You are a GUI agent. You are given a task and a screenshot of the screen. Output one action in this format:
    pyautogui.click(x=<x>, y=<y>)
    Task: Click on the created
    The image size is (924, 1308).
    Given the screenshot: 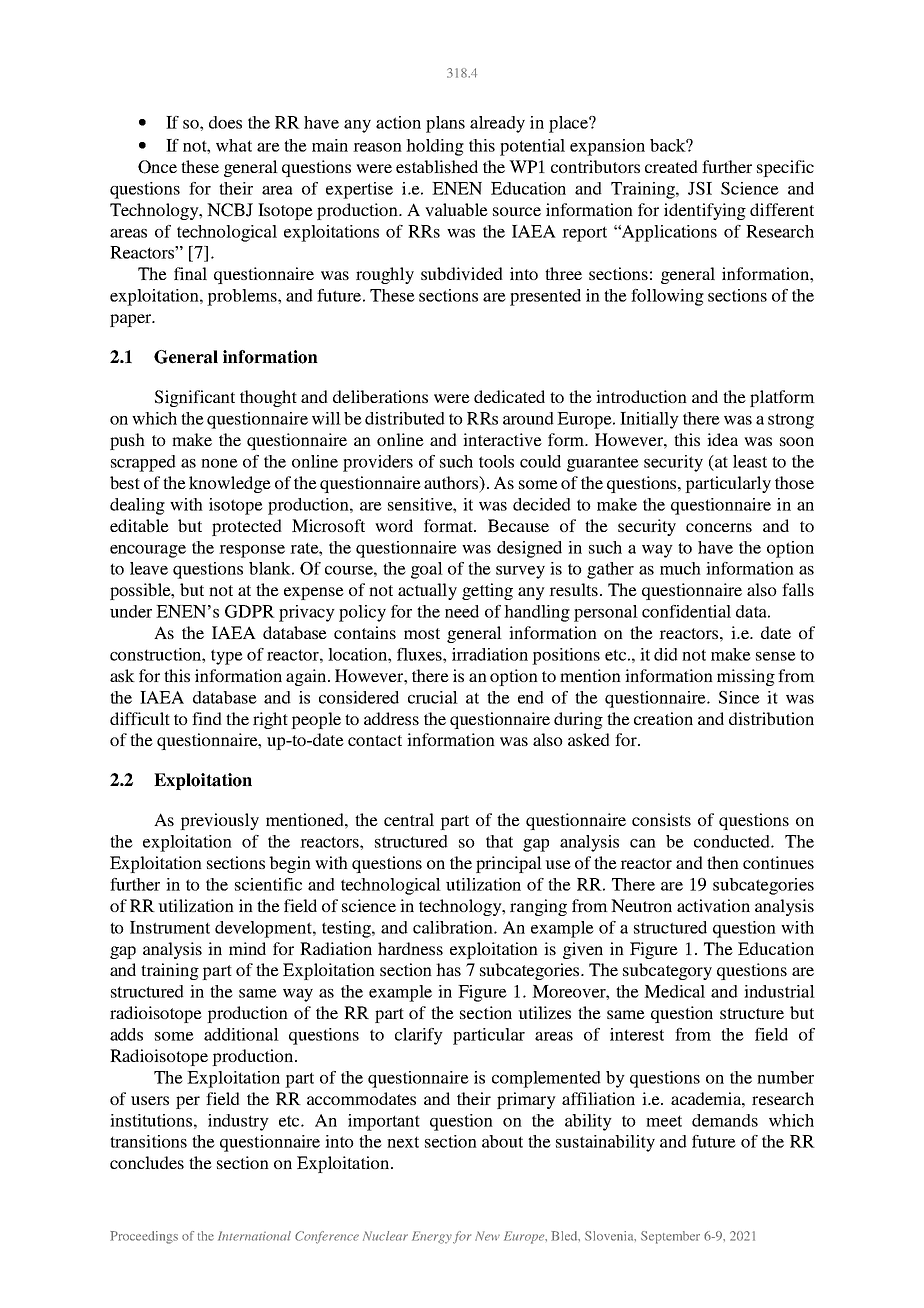 What is the action you would take?
    pyautogui.click(x=671, y=166)
